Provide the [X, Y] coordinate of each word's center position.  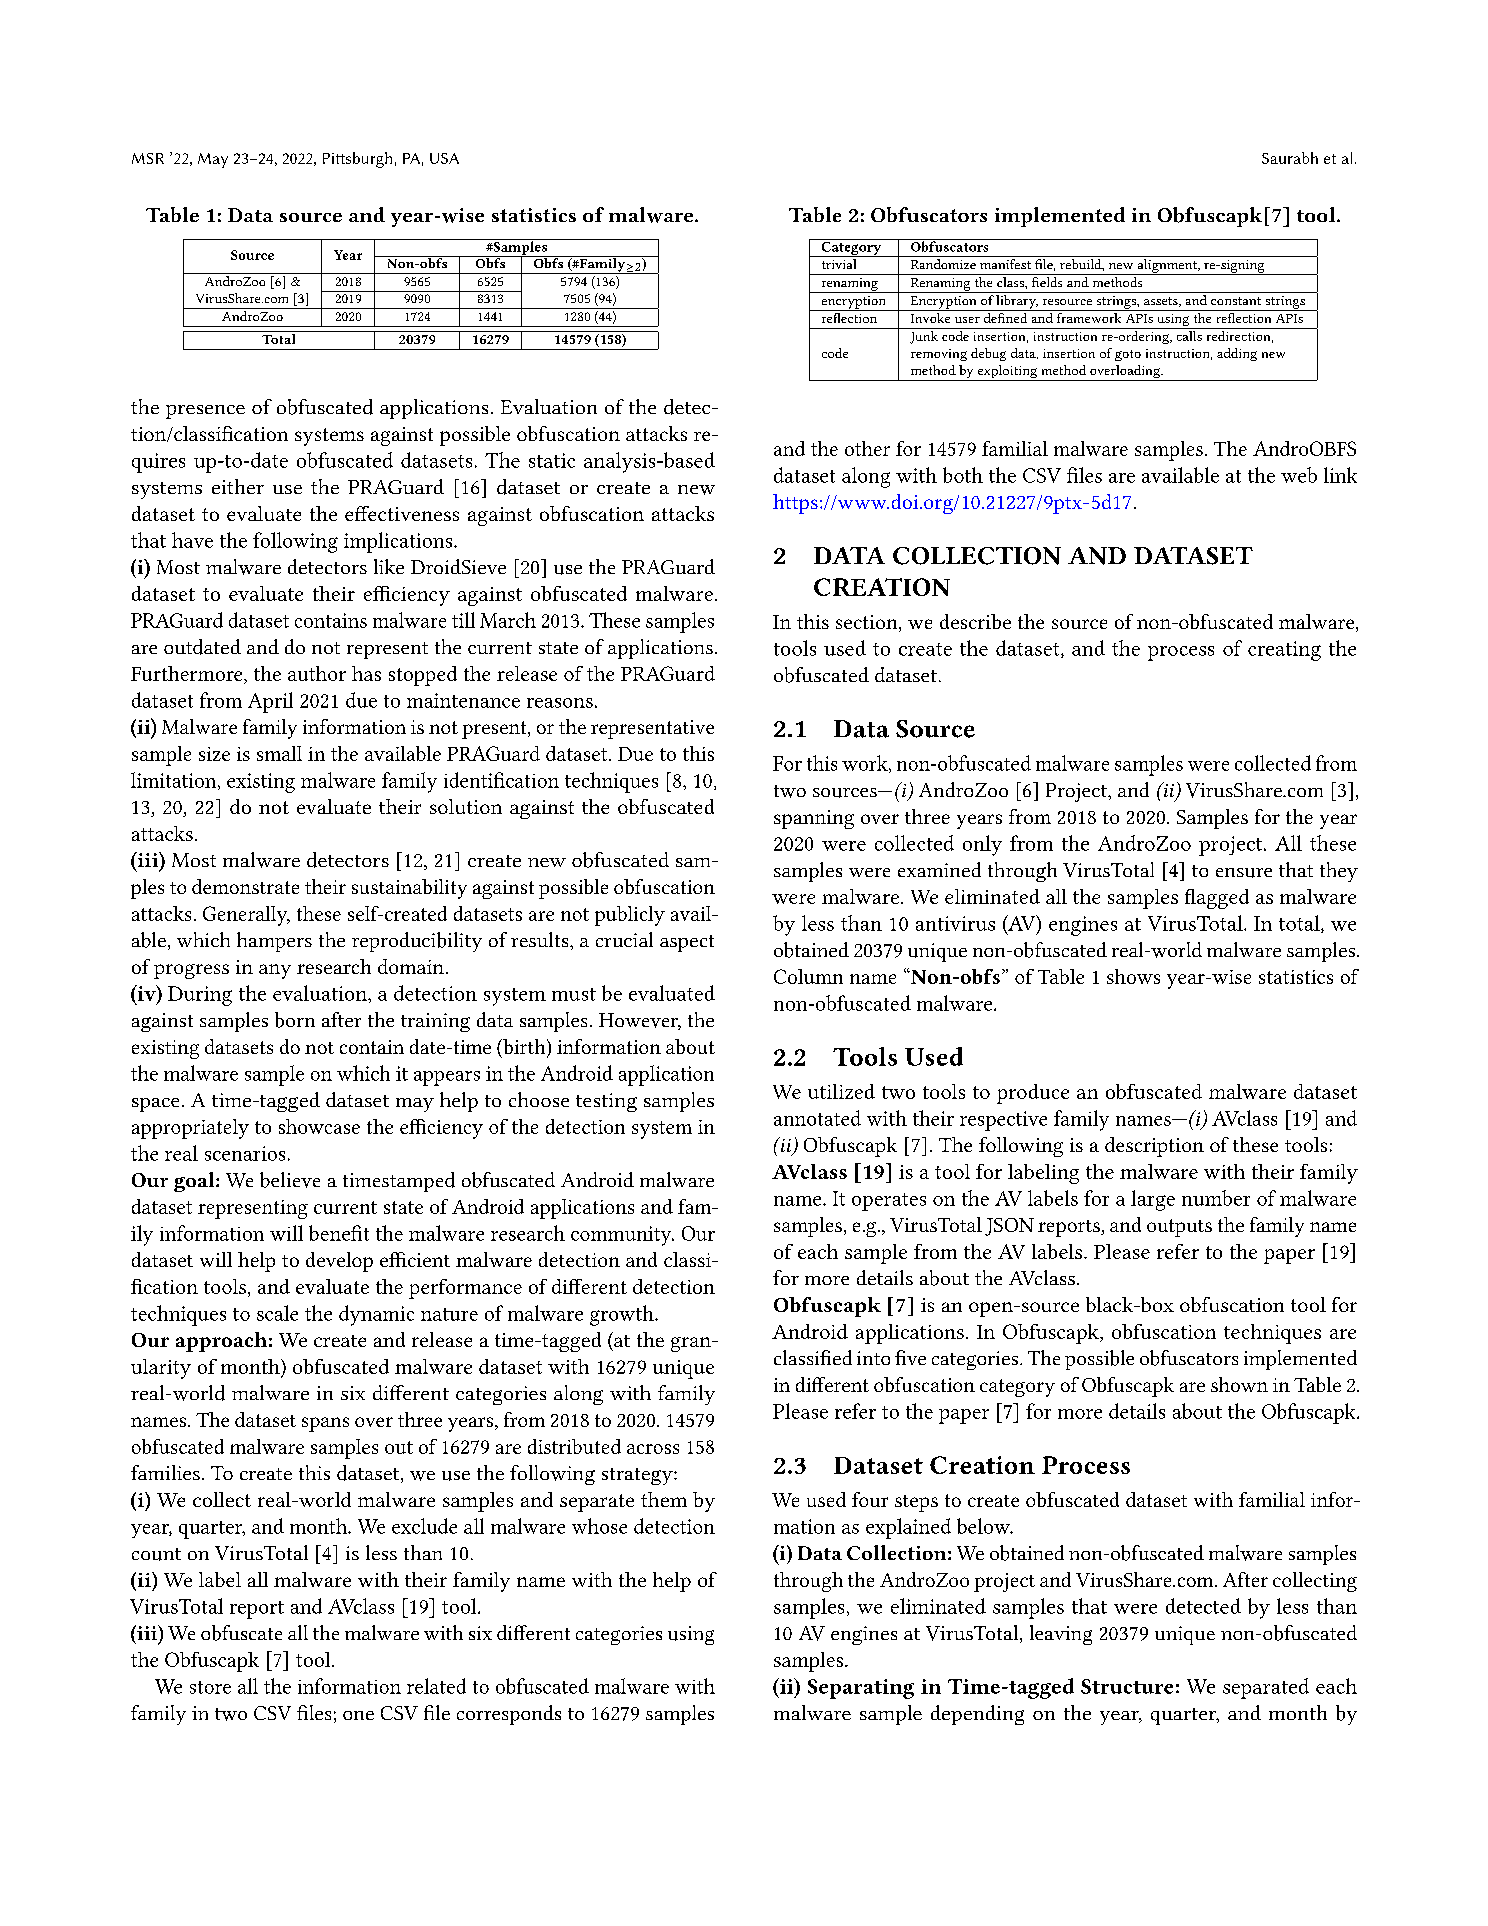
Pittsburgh [357, 160]
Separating [861, 1689]
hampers [274, 942]
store [210, 1687]
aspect [687, 943]
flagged [1217, 899]
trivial [839, 264]
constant [1236, 301]
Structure [1127, 1686]
